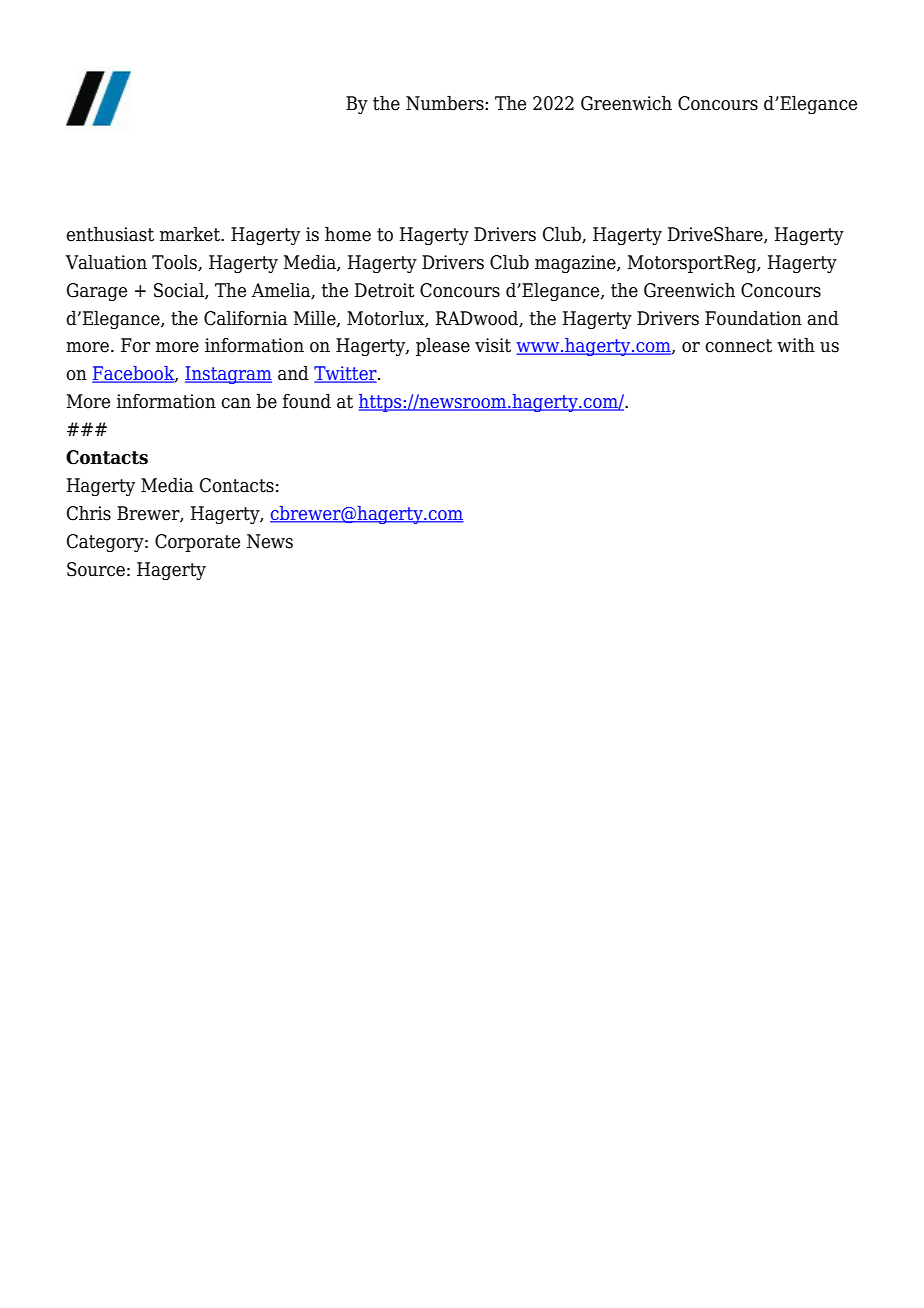  What do you see at coordinates (228, 375) in the image?
I see `Instagram` at bounding box center [228, 375].
